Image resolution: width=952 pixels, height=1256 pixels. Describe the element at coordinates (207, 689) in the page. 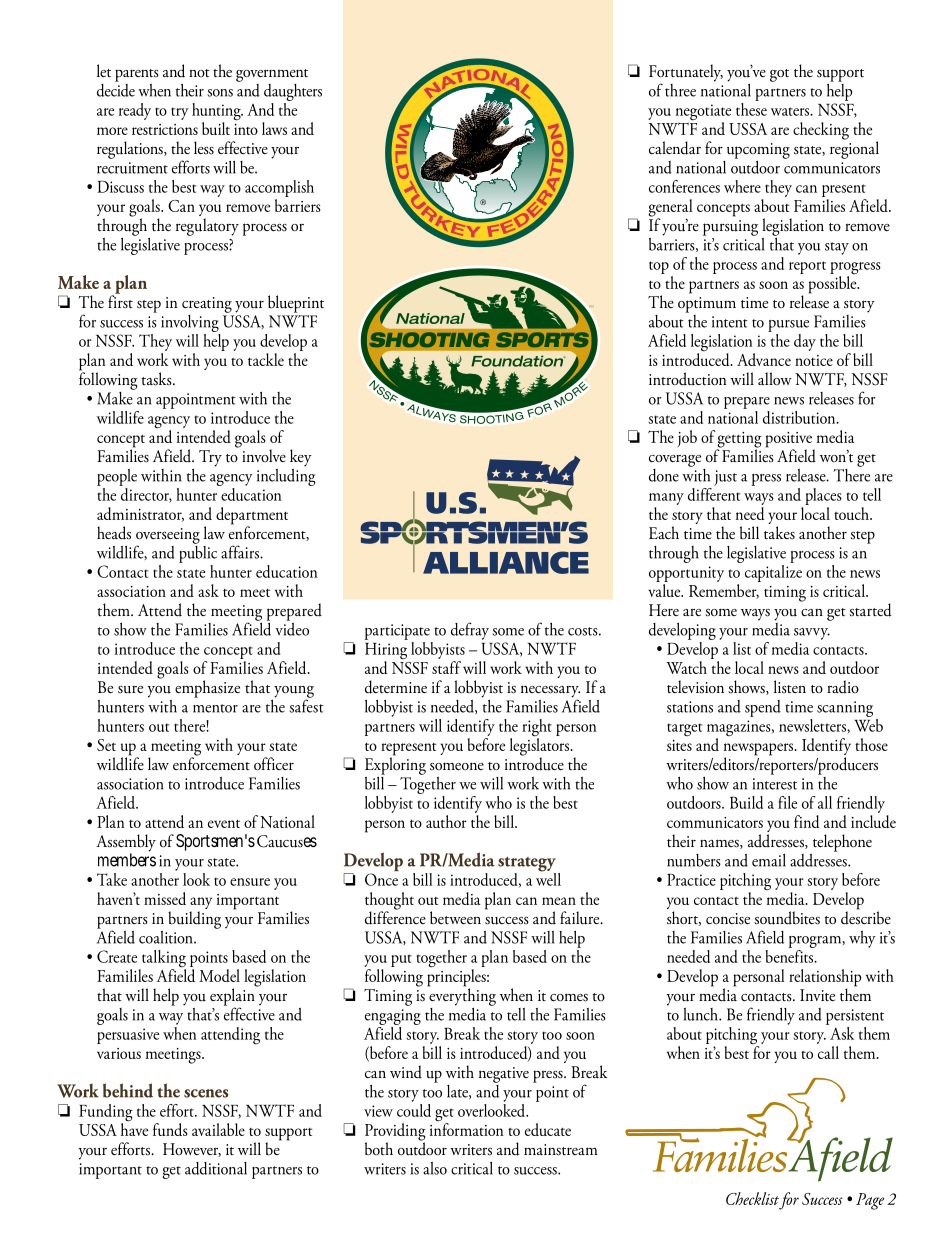

I see `emphasize` at that location.
